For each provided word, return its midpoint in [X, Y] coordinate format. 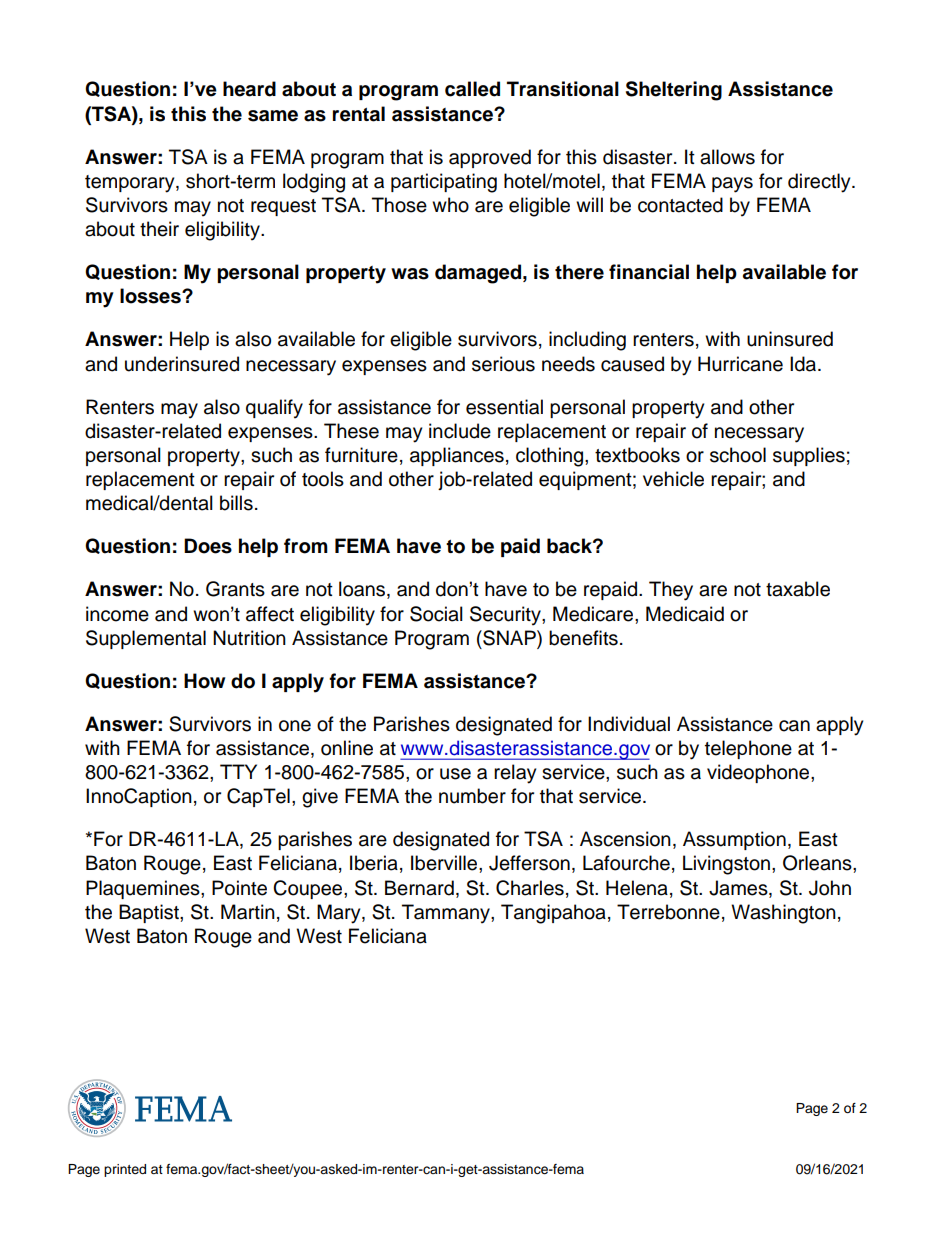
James [739, 889]
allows [727, 157]
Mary [340, 914]
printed [125, 1170]
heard [249, 89]
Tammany [447, 914]
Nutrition [249, 638]
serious [503, 364]
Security [506, 616]
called [472, 89]
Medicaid [685, 614]
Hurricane [740, 364]
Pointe [239, 888]
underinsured [182, 364]
